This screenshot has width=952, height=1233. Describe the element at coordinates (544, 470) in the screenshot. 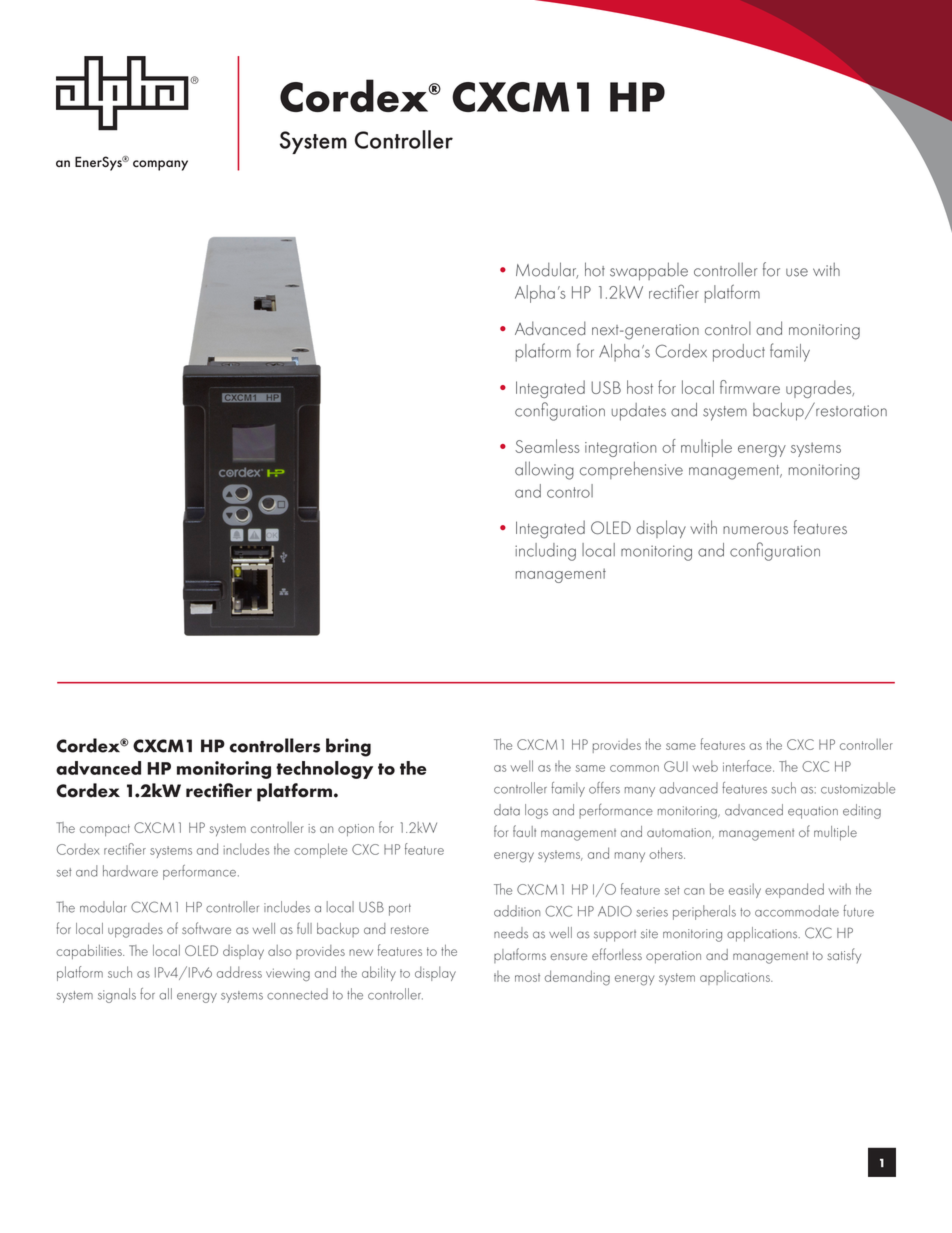

I see `allowing` at that location.
